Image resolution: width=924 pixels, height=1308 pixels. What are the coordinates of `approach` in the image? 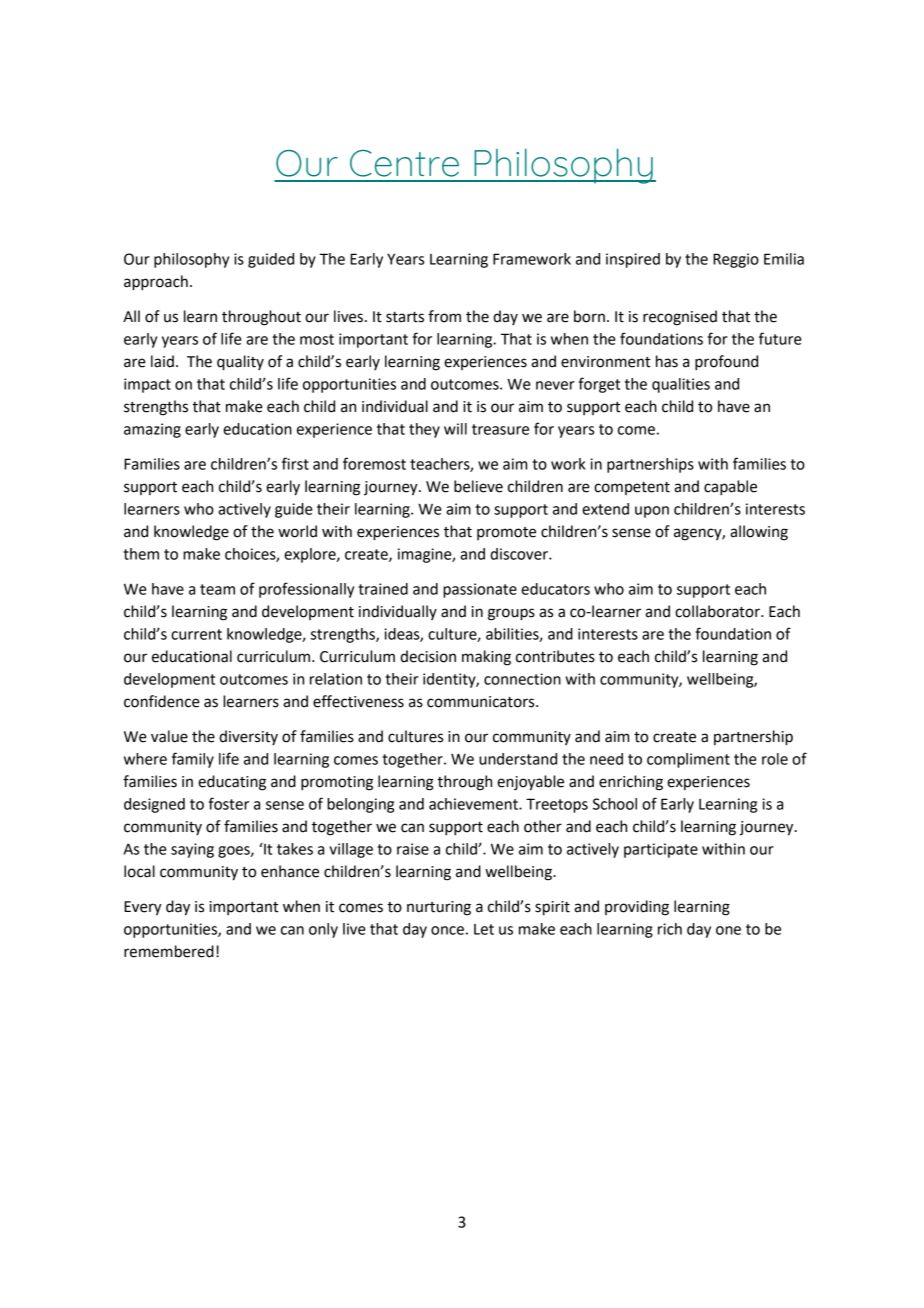 It's located at (156, 283).
